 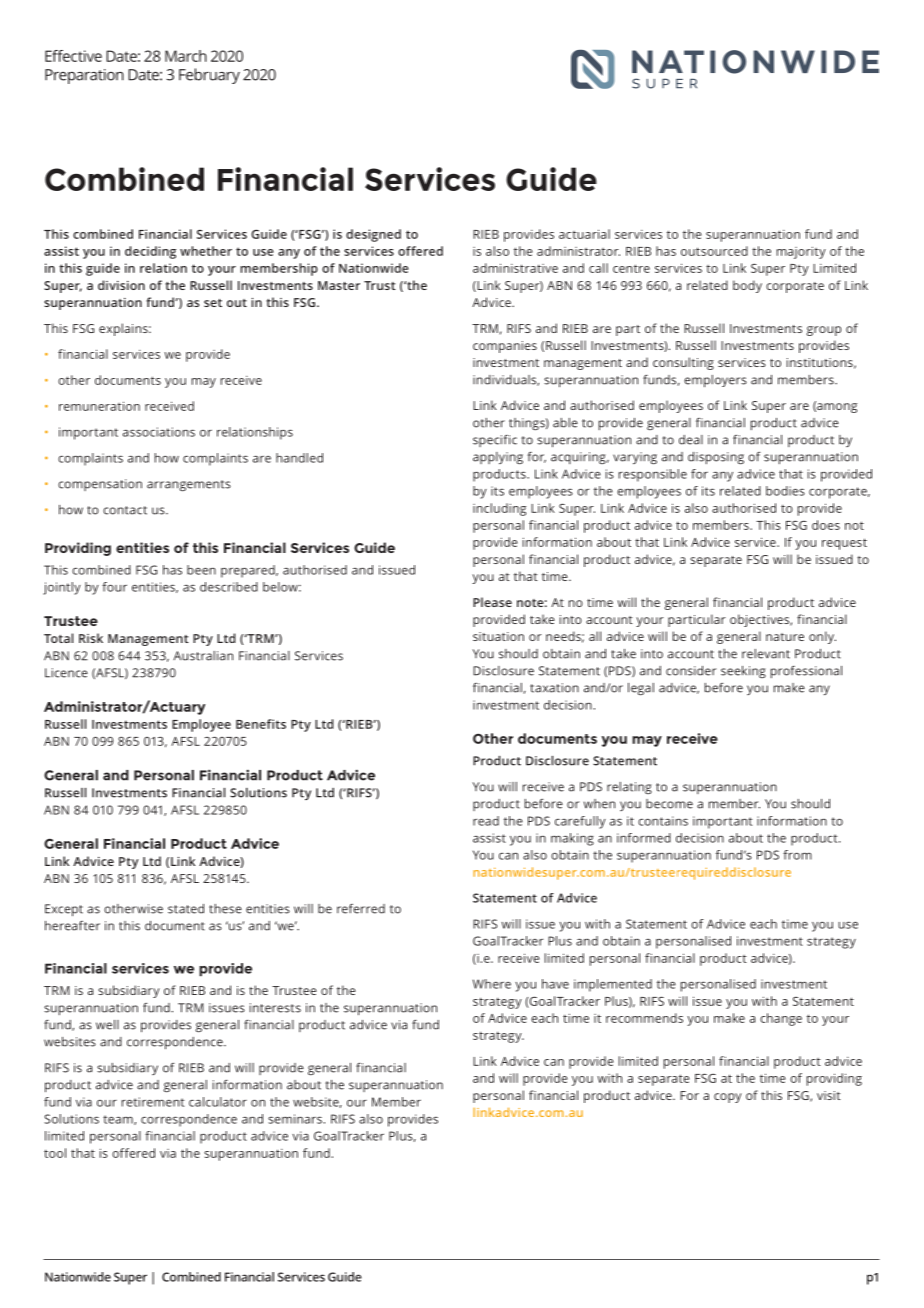 What do you see at coordinates (714, 251) in the screenshot?
I see `outsourced` at bounding box center [714, 251].
